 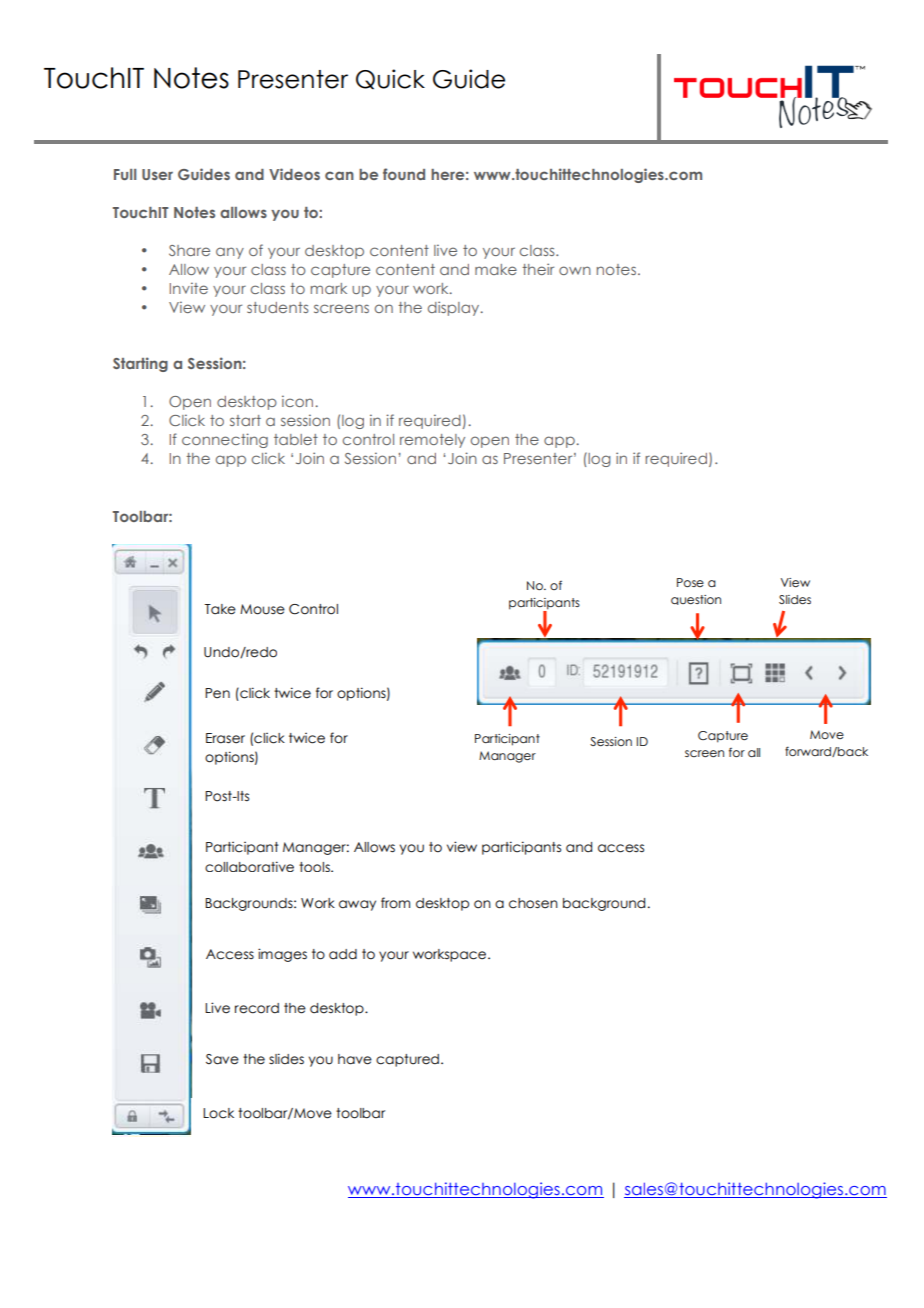 I want to click on User, so click(x=157, y=174).
